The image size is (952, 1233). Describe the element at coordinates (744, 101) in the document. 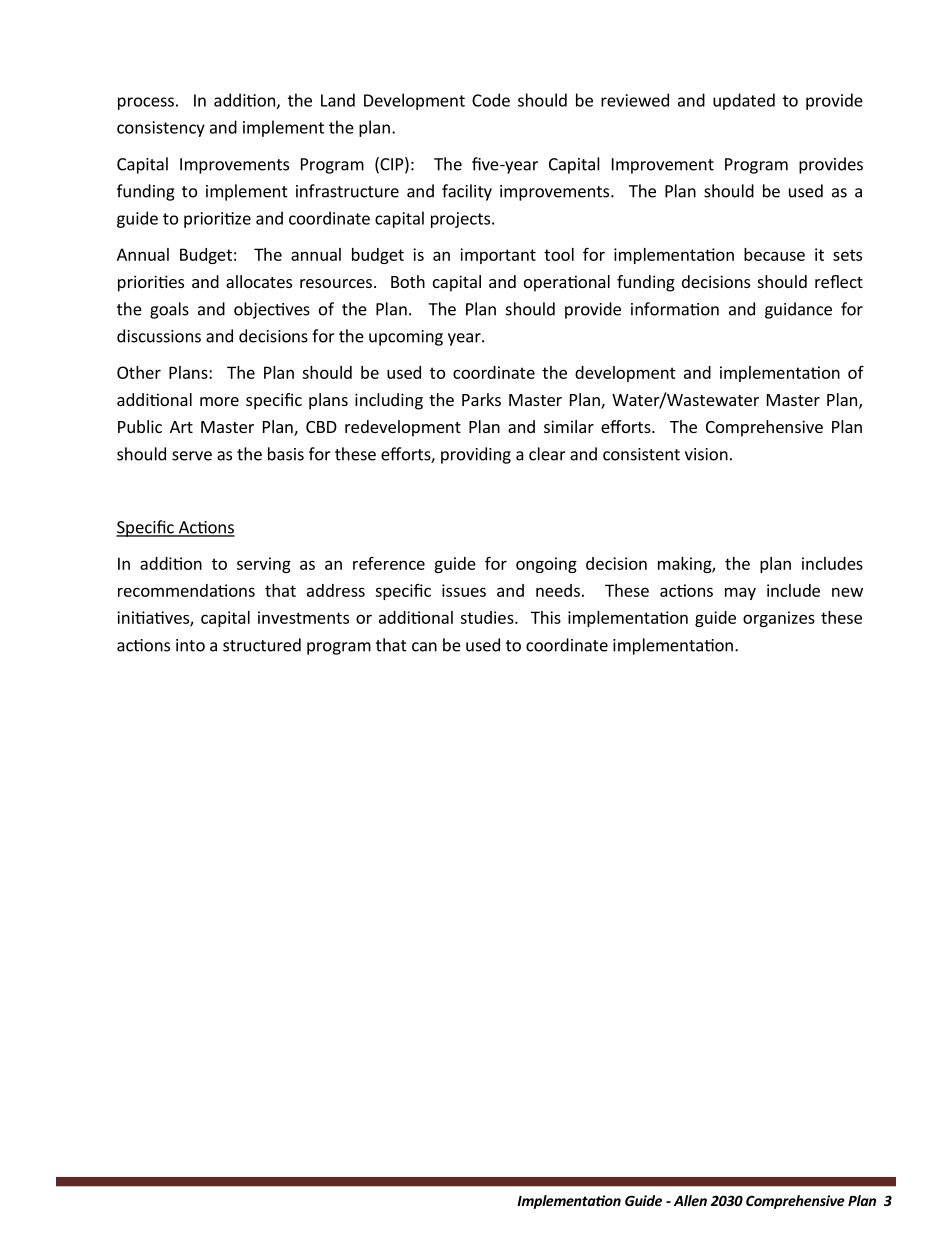

I see `updated` at that location.
